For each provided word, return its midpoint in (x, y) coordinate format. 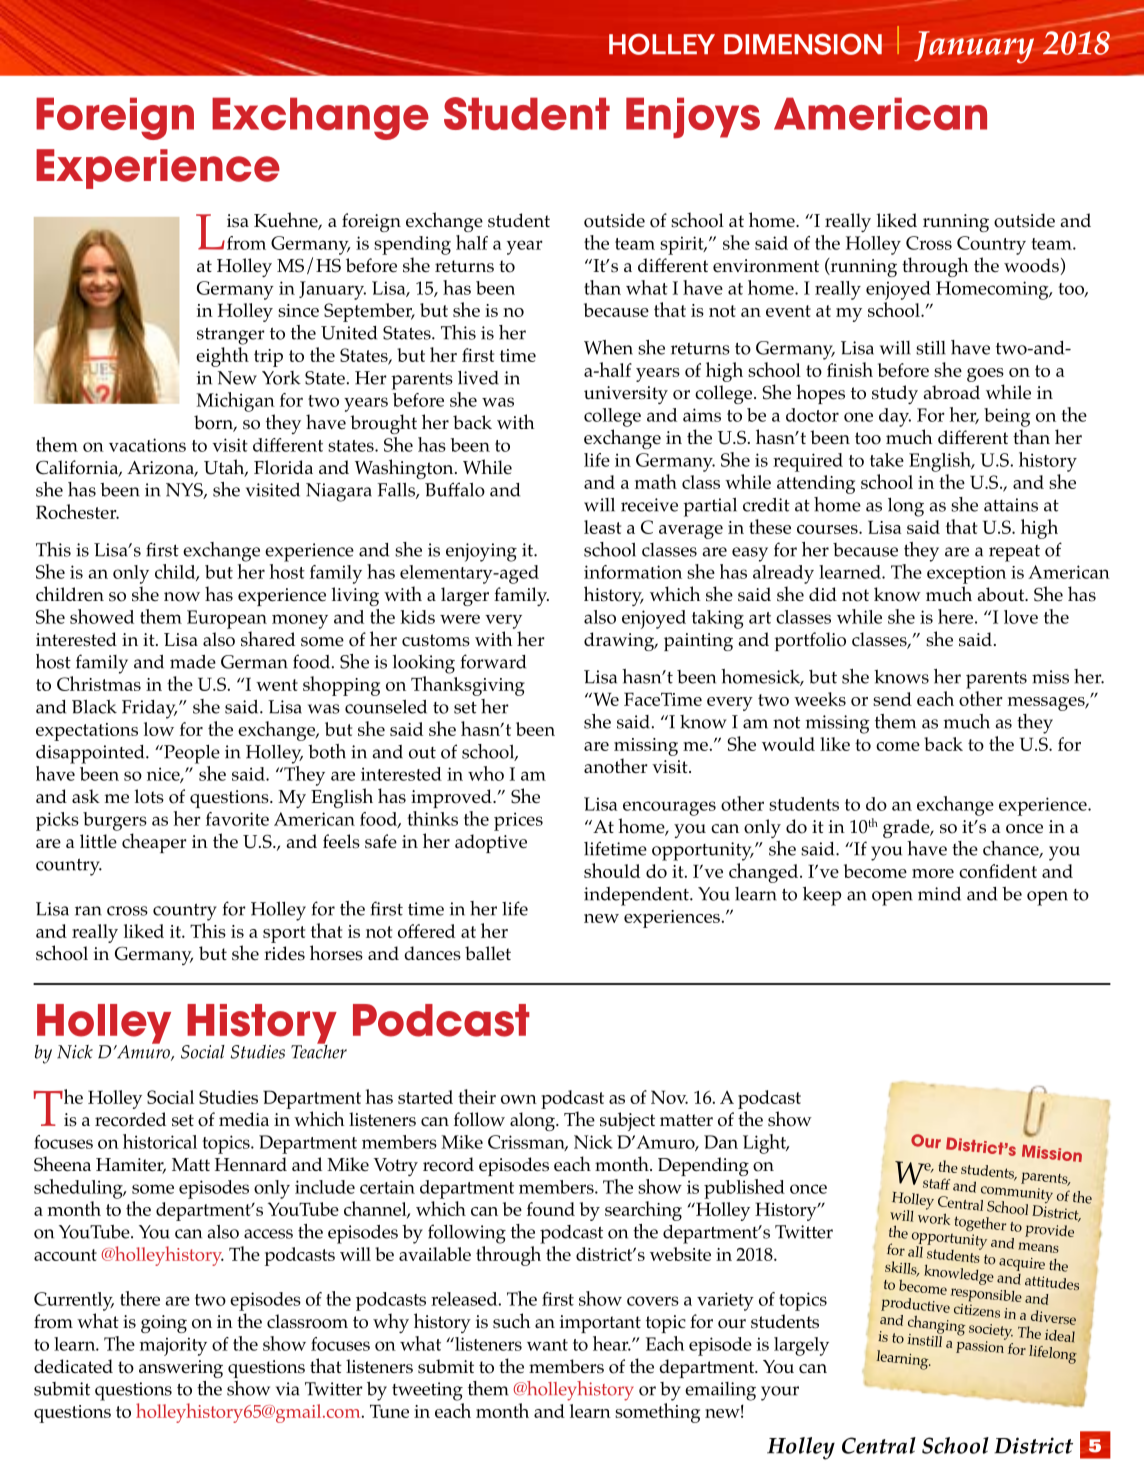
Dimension (803, 44)
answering (181, 1369)
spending (412, 245)
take (887, 460)
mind (939, 894)
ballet (488, 953)
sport (284, 934)
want (547, 1345)
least (602, 527)
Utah (225, 468)
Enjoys (693, 117)
